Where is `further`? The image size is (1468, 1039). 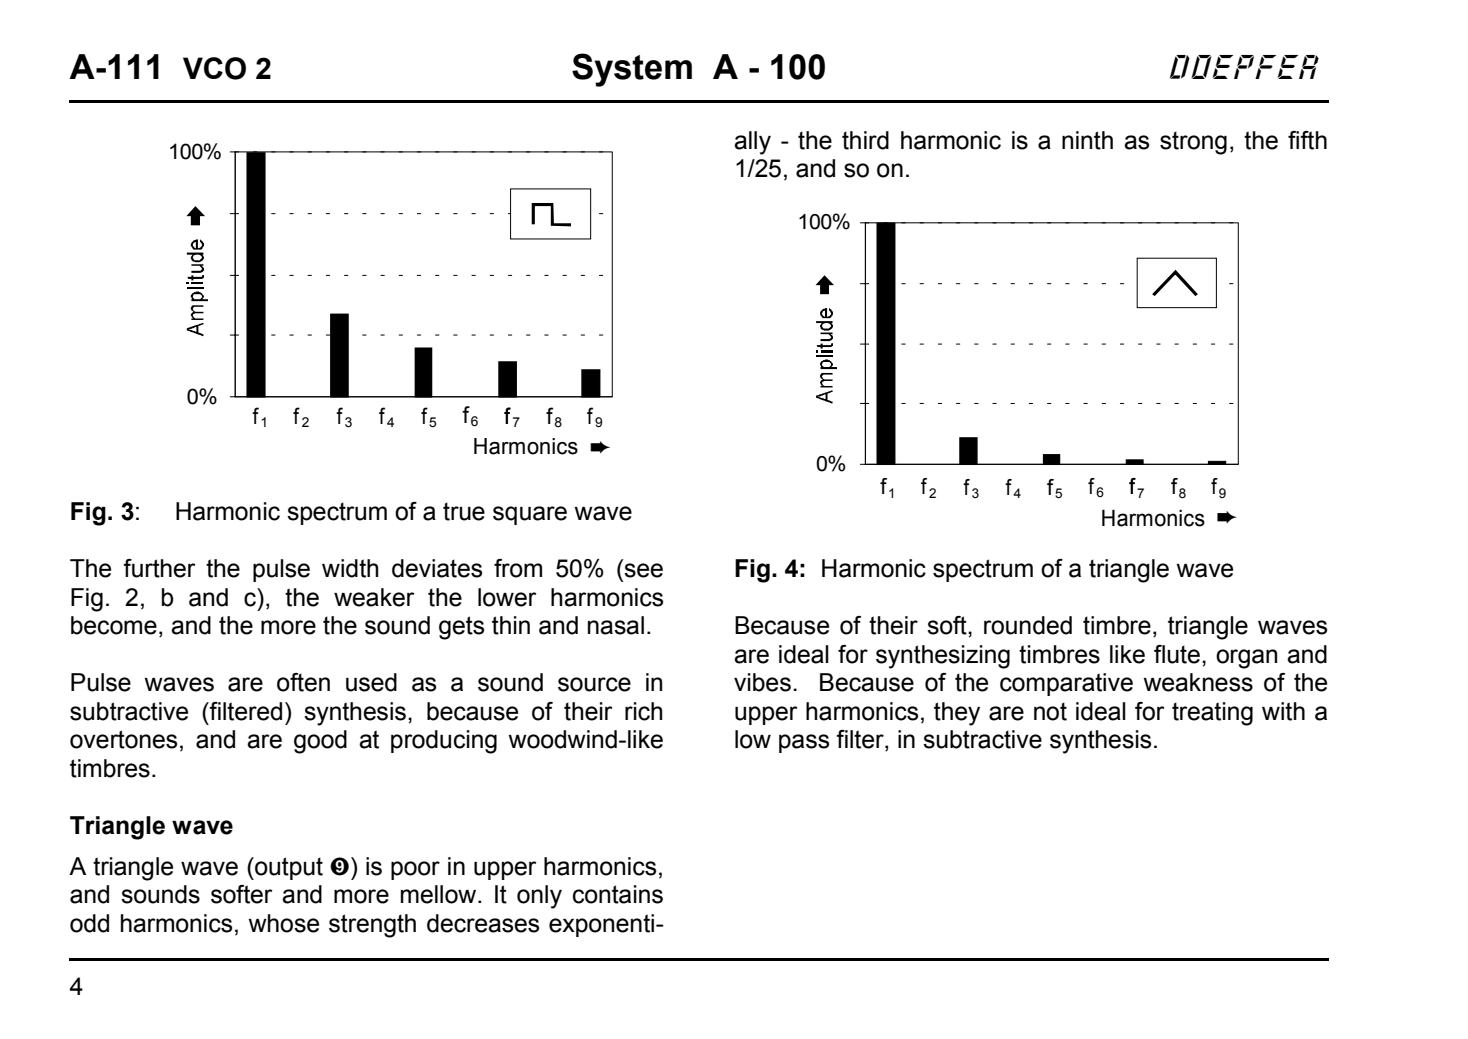
further is located at coordinates (159, 568).
